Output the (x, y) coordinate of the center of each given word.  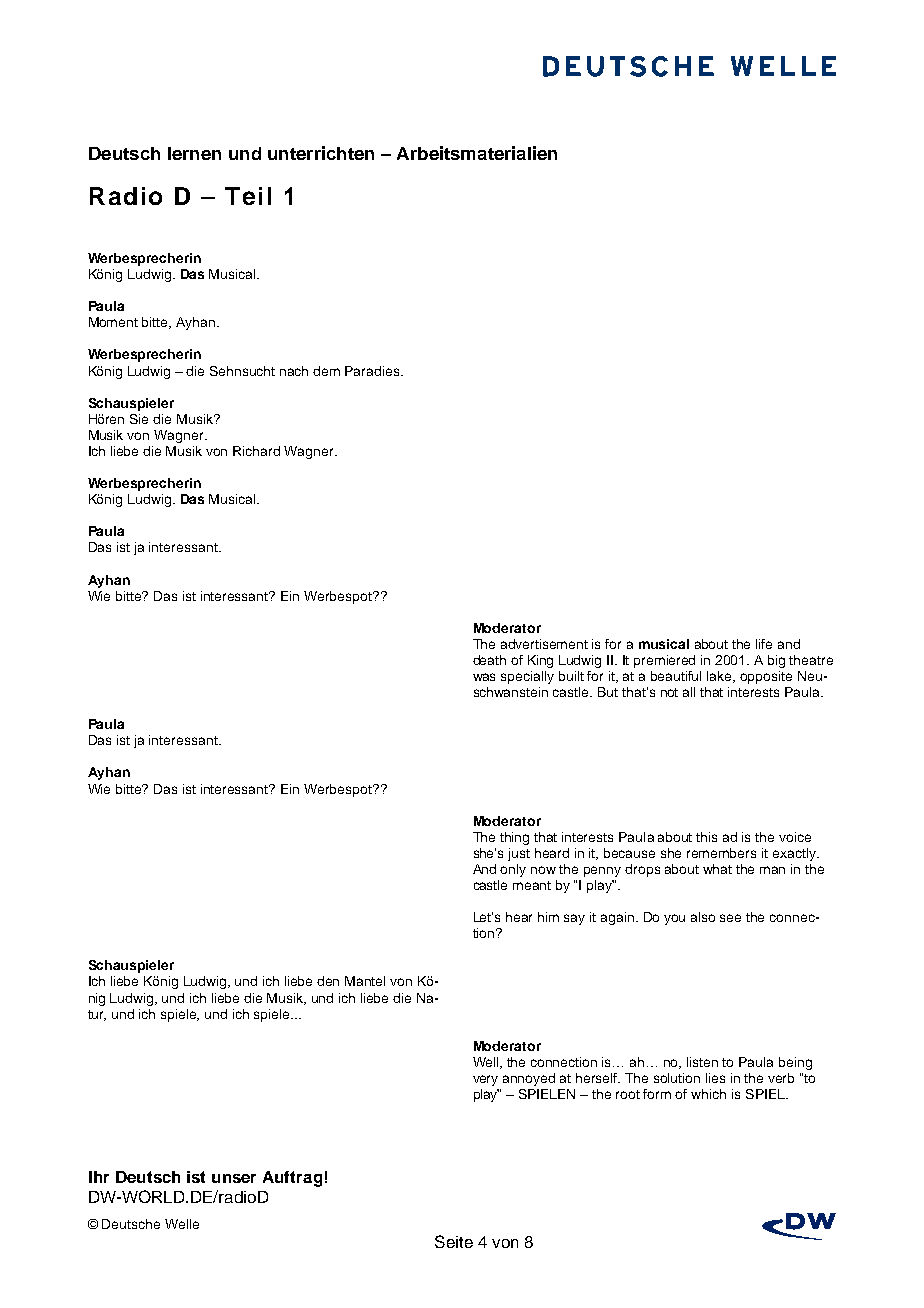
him (548, 917)
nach (294, 371)
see (730, 918)
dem (326, 371)
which (708, 1094)
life (764, 644)
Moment (113, 322)
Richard (256, 451)
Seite (454, 1241)
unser (234, 1178)
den (328, 981)
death (489, 660)
